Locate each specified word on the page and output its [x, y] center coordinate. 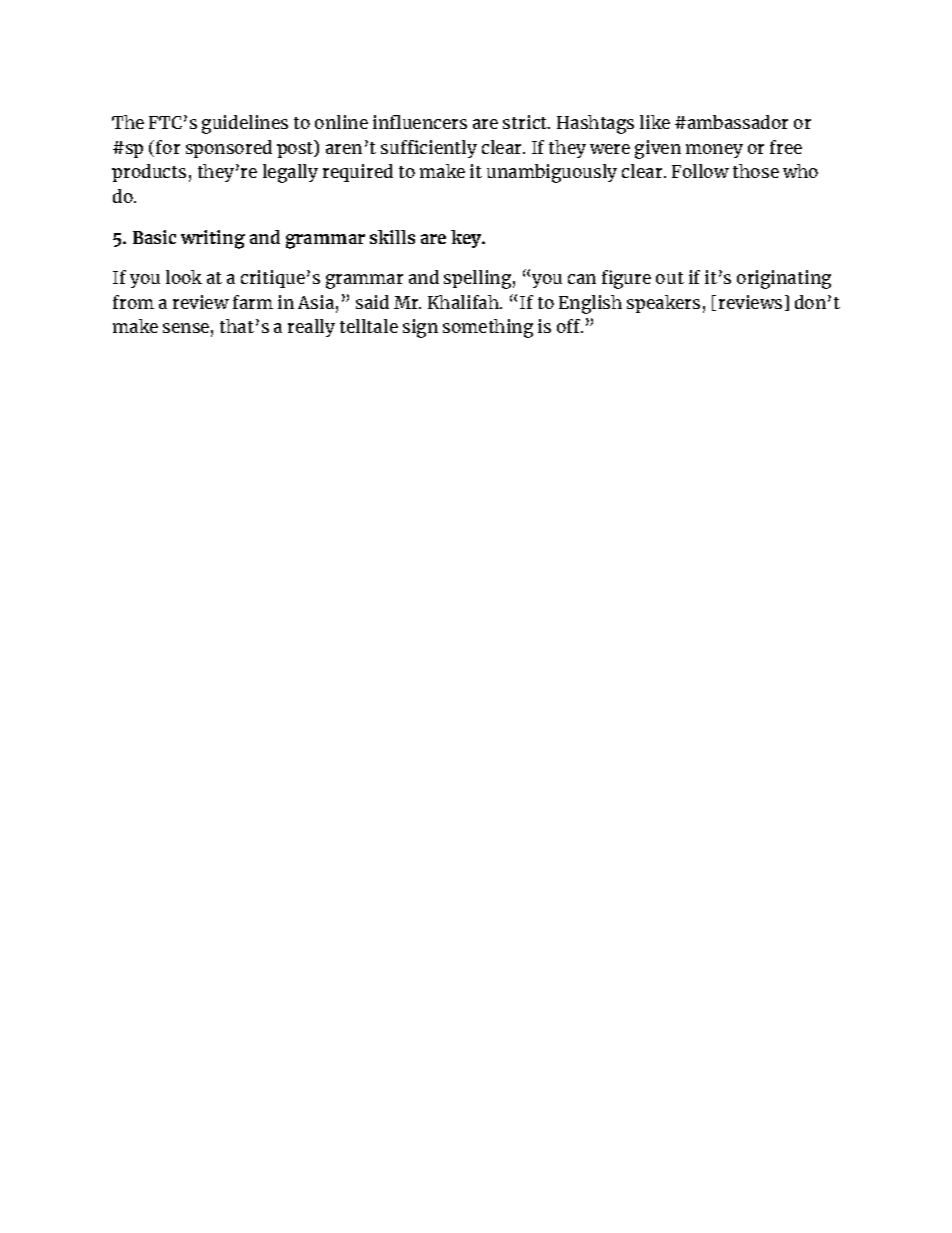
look [184, 277]
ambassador [736, 122]
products [149, 173]
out [670, 278]
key [467, 239]
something [488, 328]
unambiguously [552, 173]
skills [392, 237]
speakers [663, 304]
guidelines [245, 124]
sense [186, 328]
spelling [477, 279]
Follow [700, 171]
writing [213, 239]
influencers [420, 122]
